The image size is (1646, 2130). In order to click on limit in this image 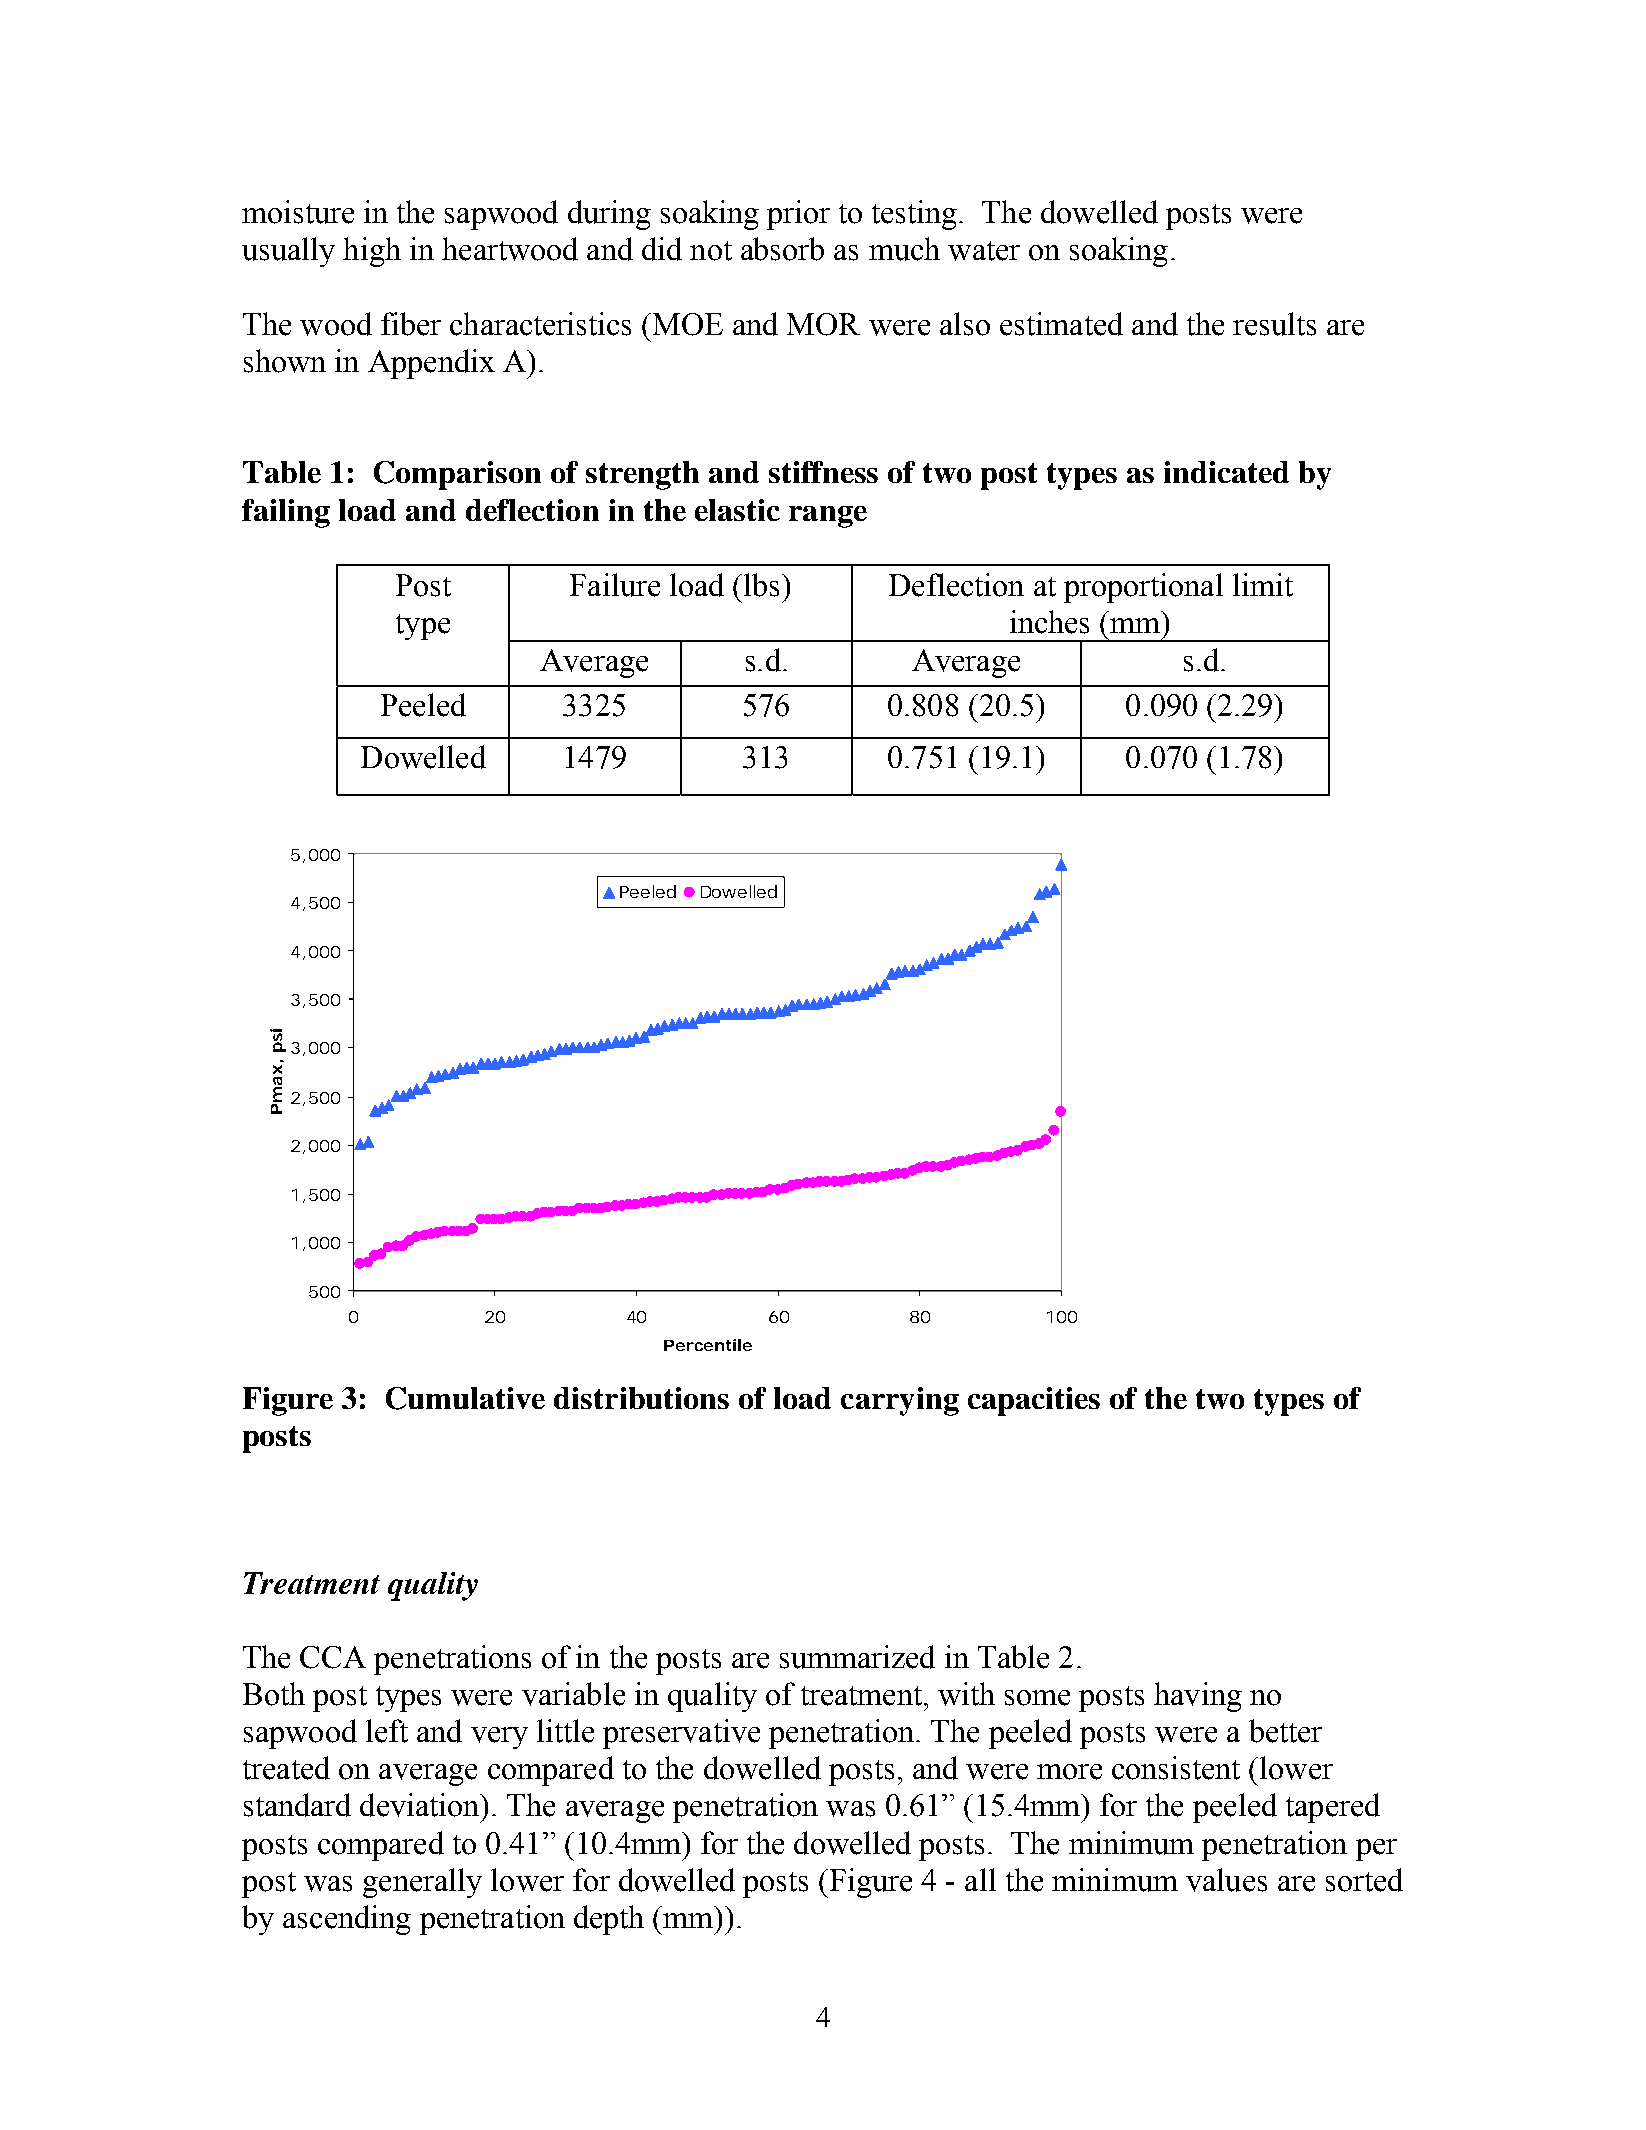, I will do `click(1263, 585)`.
